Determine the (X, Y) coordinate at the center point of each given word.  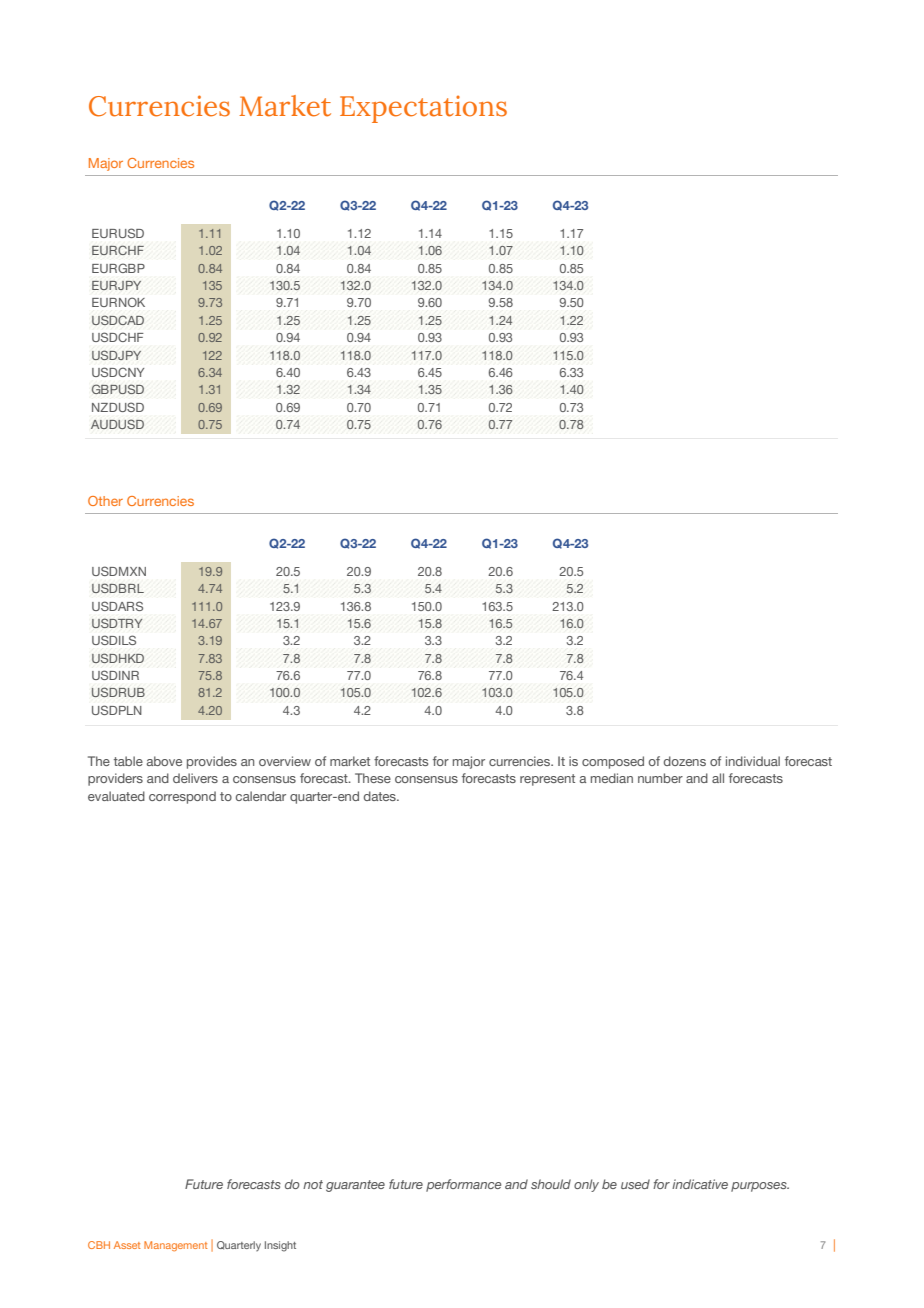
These (373, 778)
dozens (685, 761)
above (164, 761)
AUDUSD (117, 424)
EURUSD (118, 233)
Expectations (423, 109)
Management (176, 1246)
